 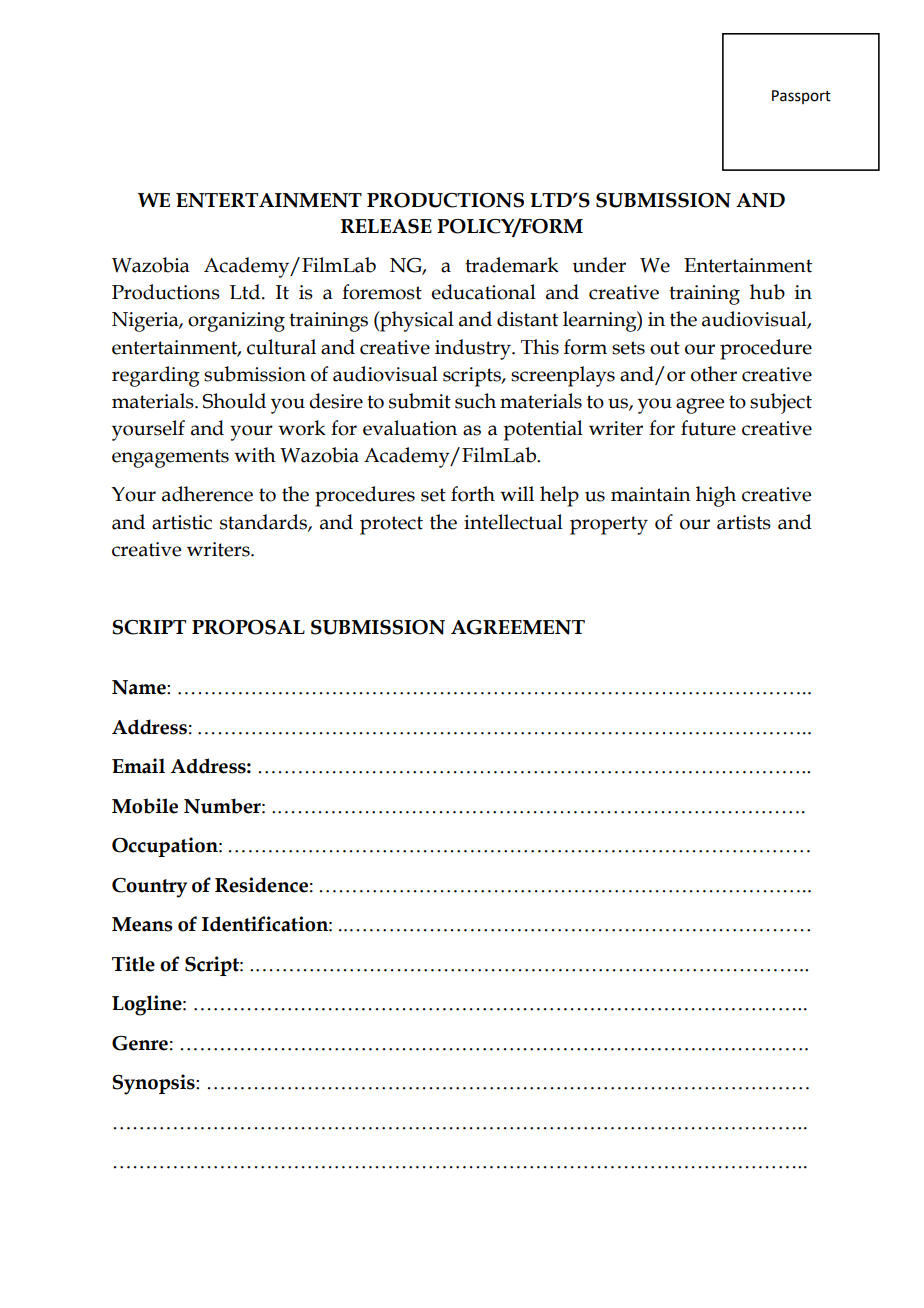 I want to click on Synopsis, so click(x=154, y=1084).
